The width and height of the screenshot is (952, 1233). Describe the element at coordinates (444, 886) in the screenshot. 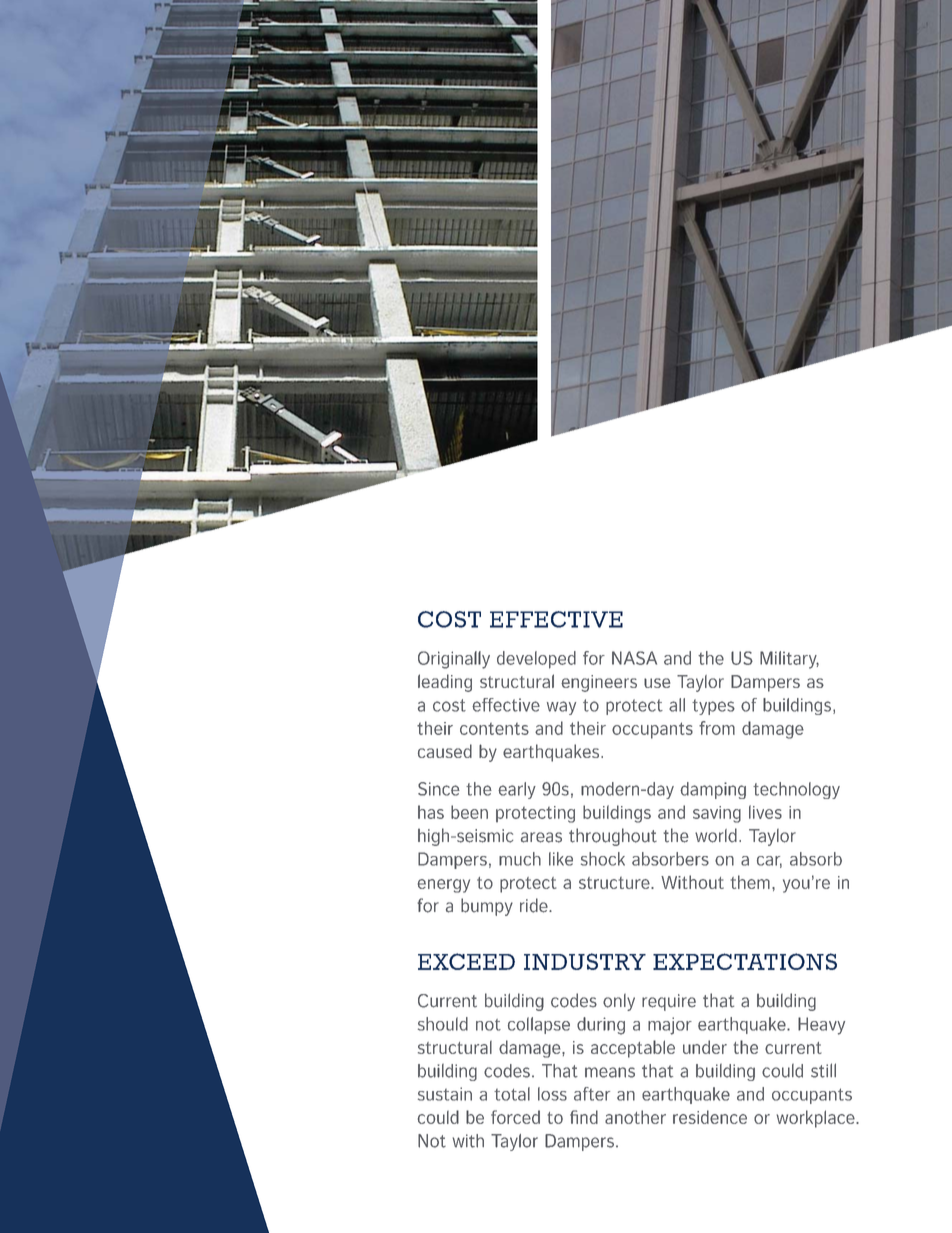

I see `energy` at that location.
